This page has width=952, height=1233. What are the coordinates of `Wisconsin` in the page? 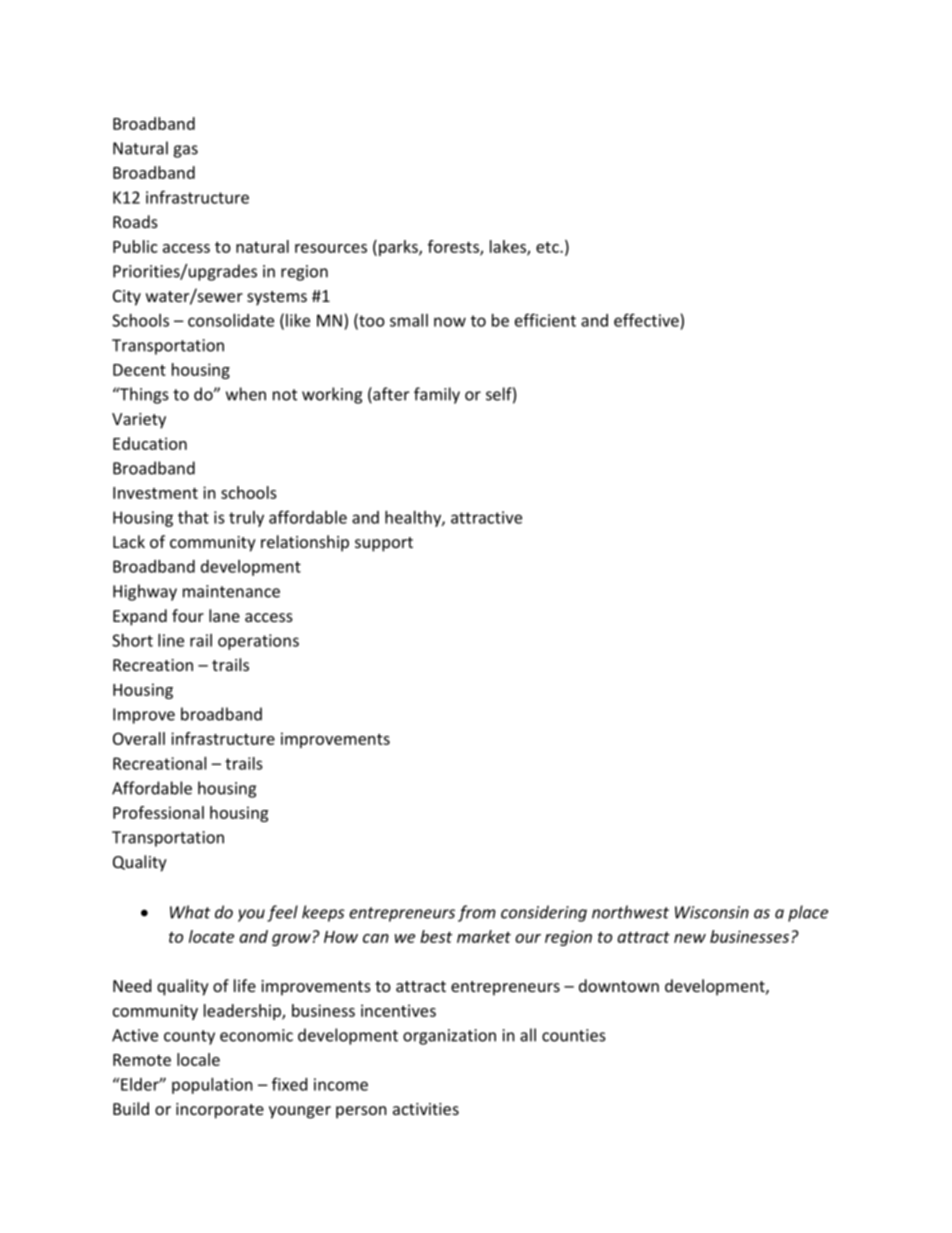 It's located at (712, 912).
